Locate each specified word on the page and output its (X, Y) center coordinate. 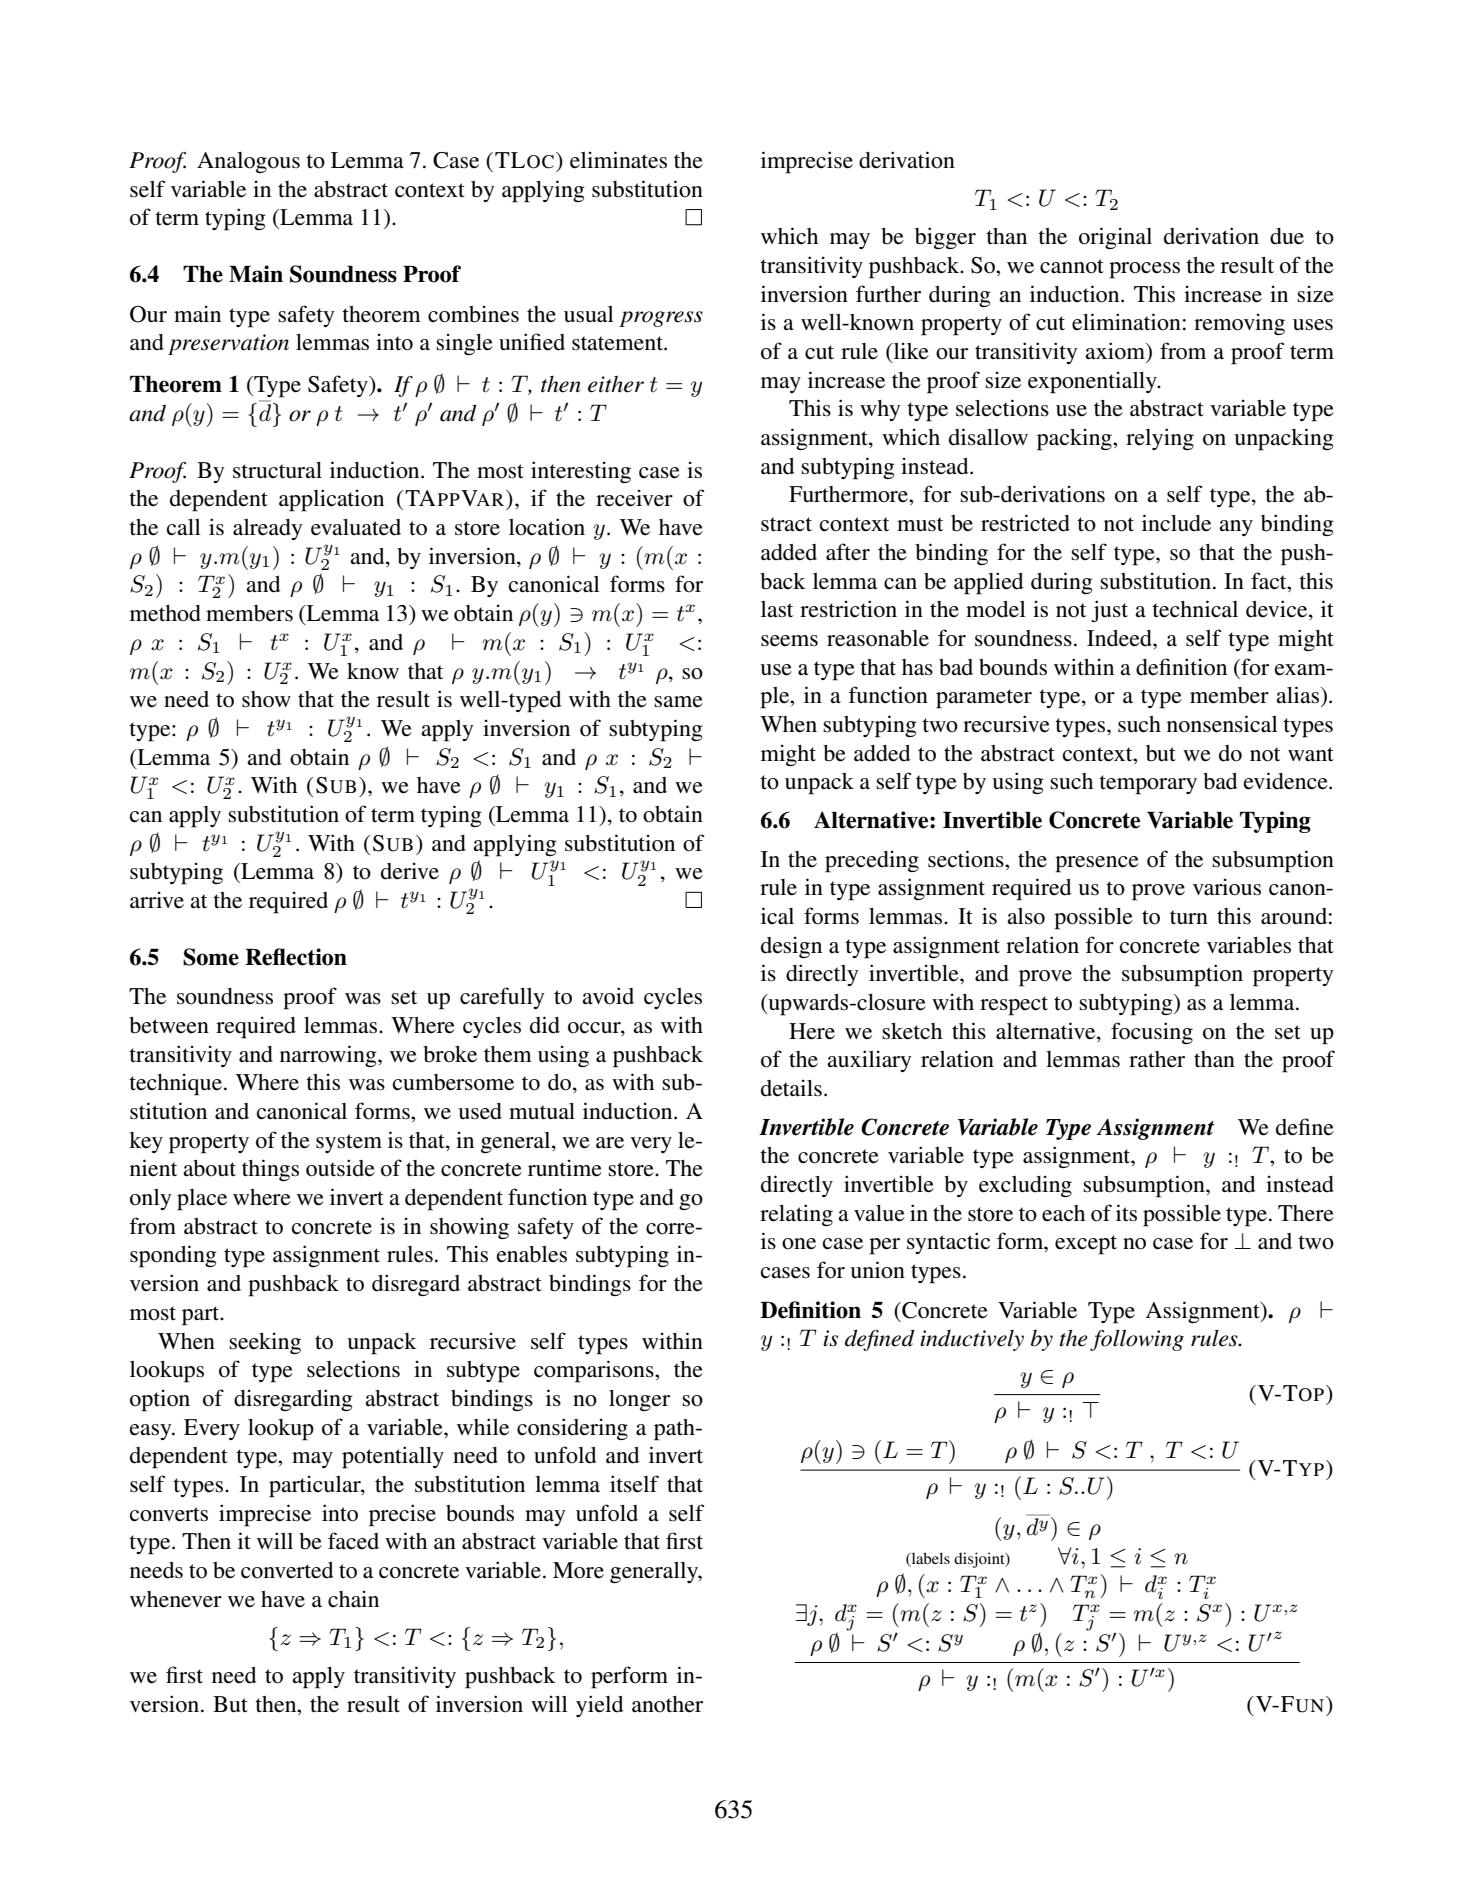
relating (796, 1215)
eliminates (618, 160)
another (667, 1704)
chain (353, 1598)
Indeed (1120, 638)
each (1063, 1213)
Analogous (248, 162)
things (270, 1170)
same (678, 702)
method (165, 613)
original (1115, 238)
